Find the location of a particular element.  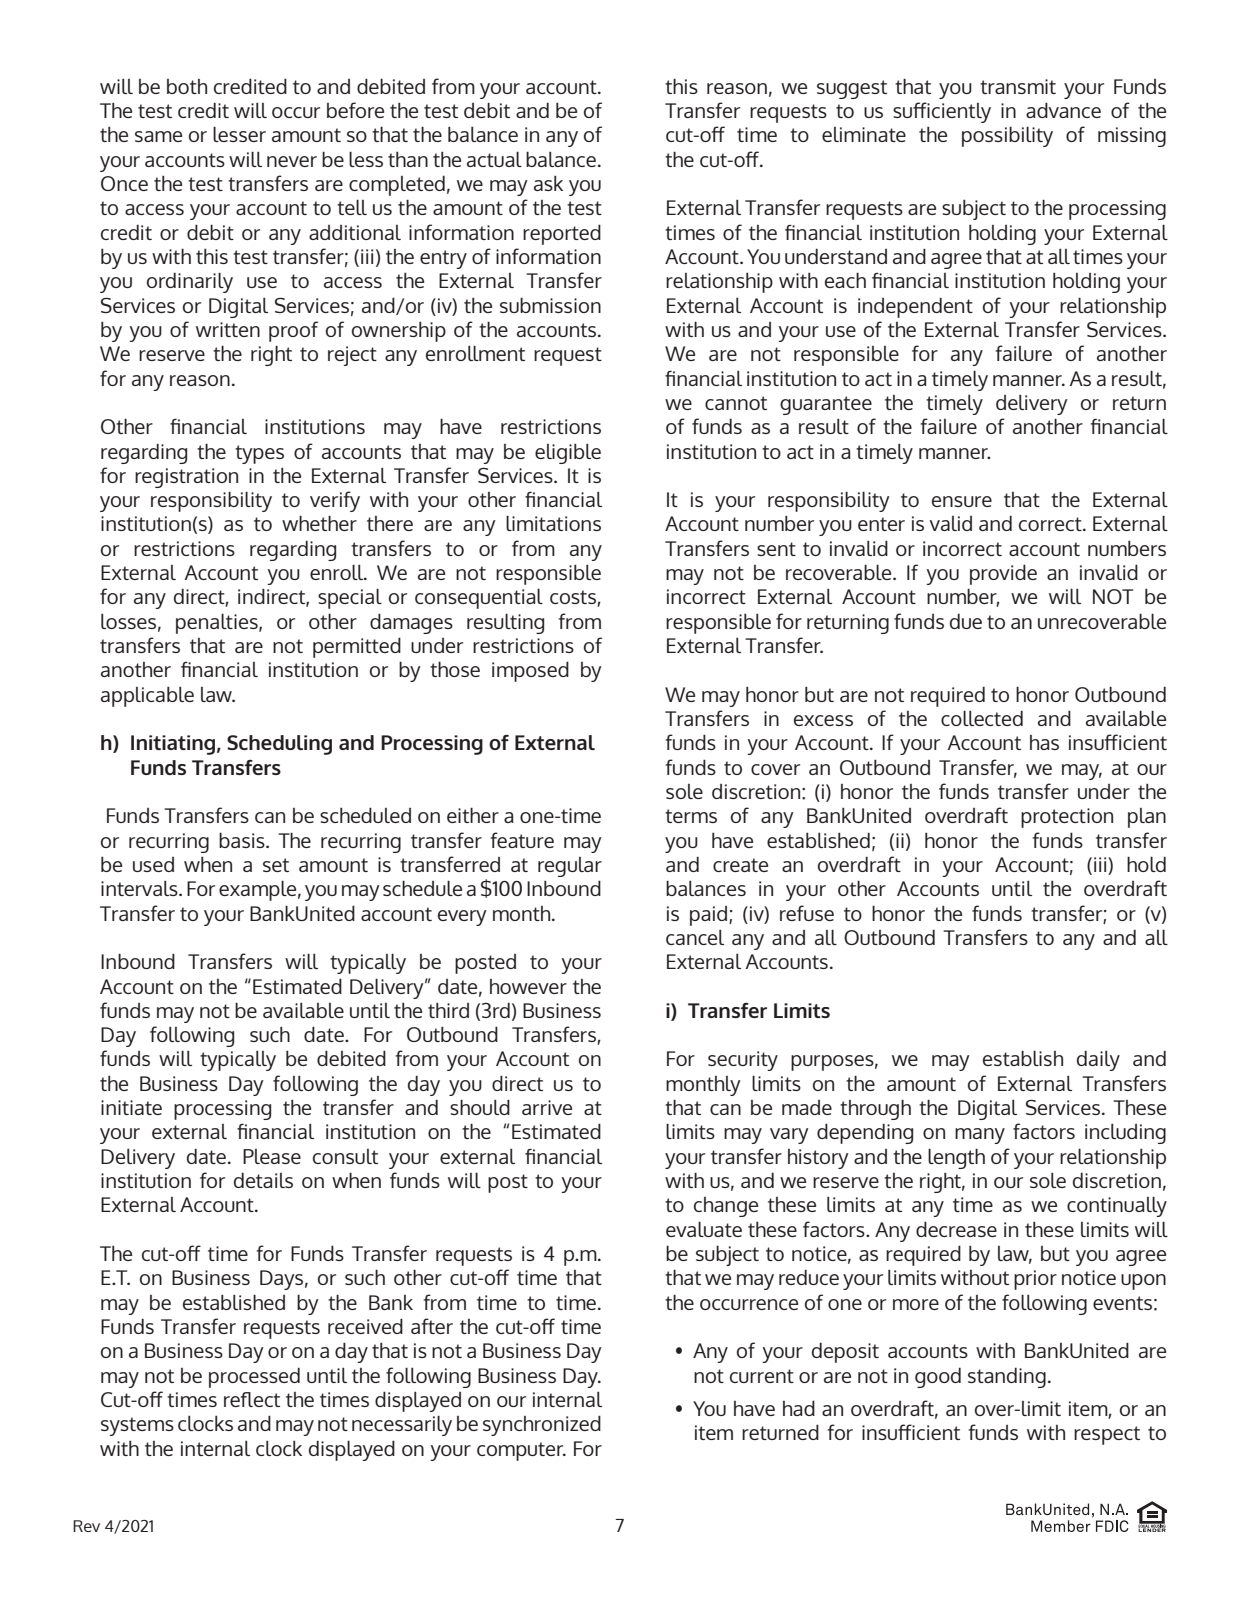

possibility is located at coordinates (1007, 136).
